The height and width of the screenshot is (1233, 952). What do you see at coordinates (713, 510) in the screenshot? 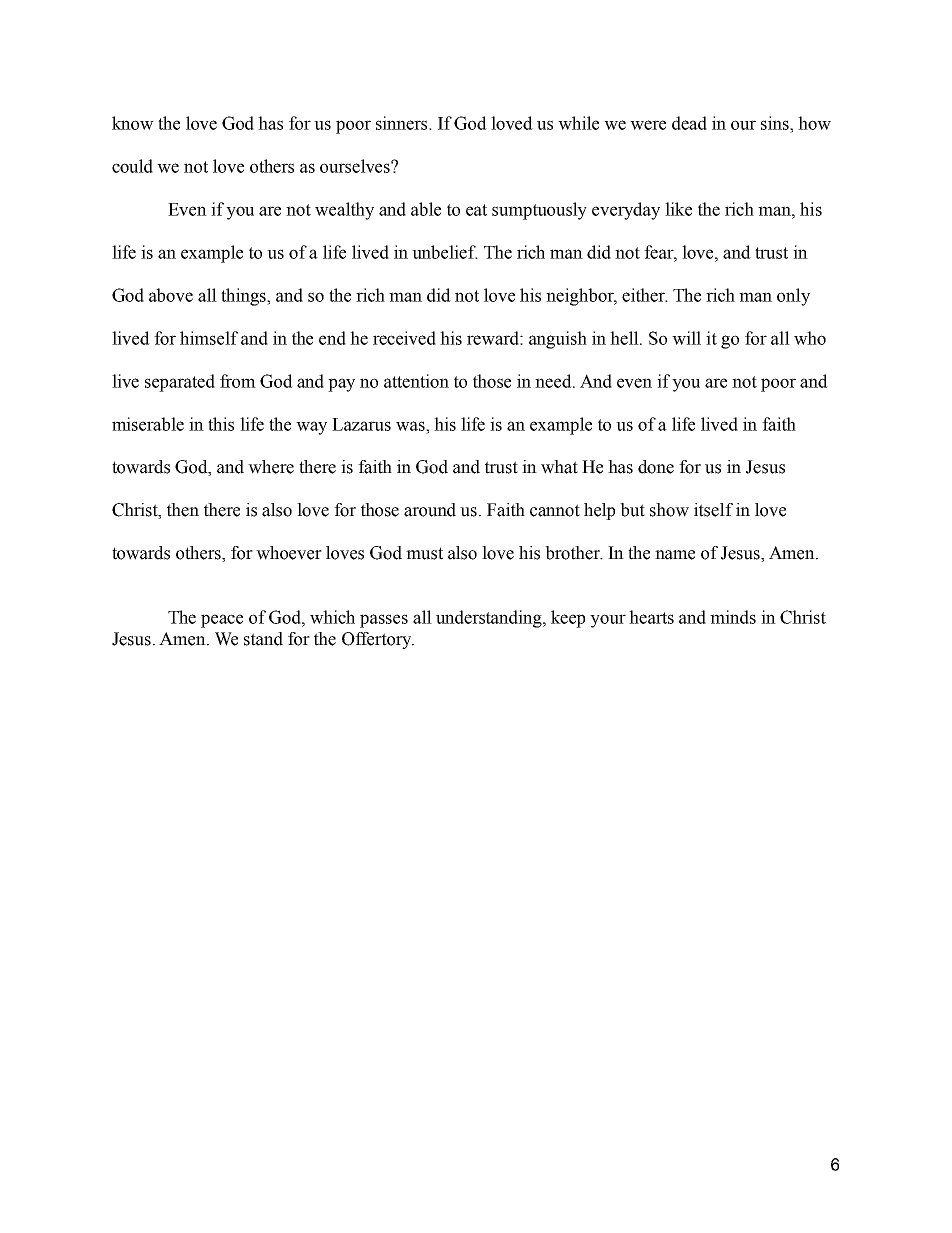
I see `itself` at bounding box center [713, 510].
